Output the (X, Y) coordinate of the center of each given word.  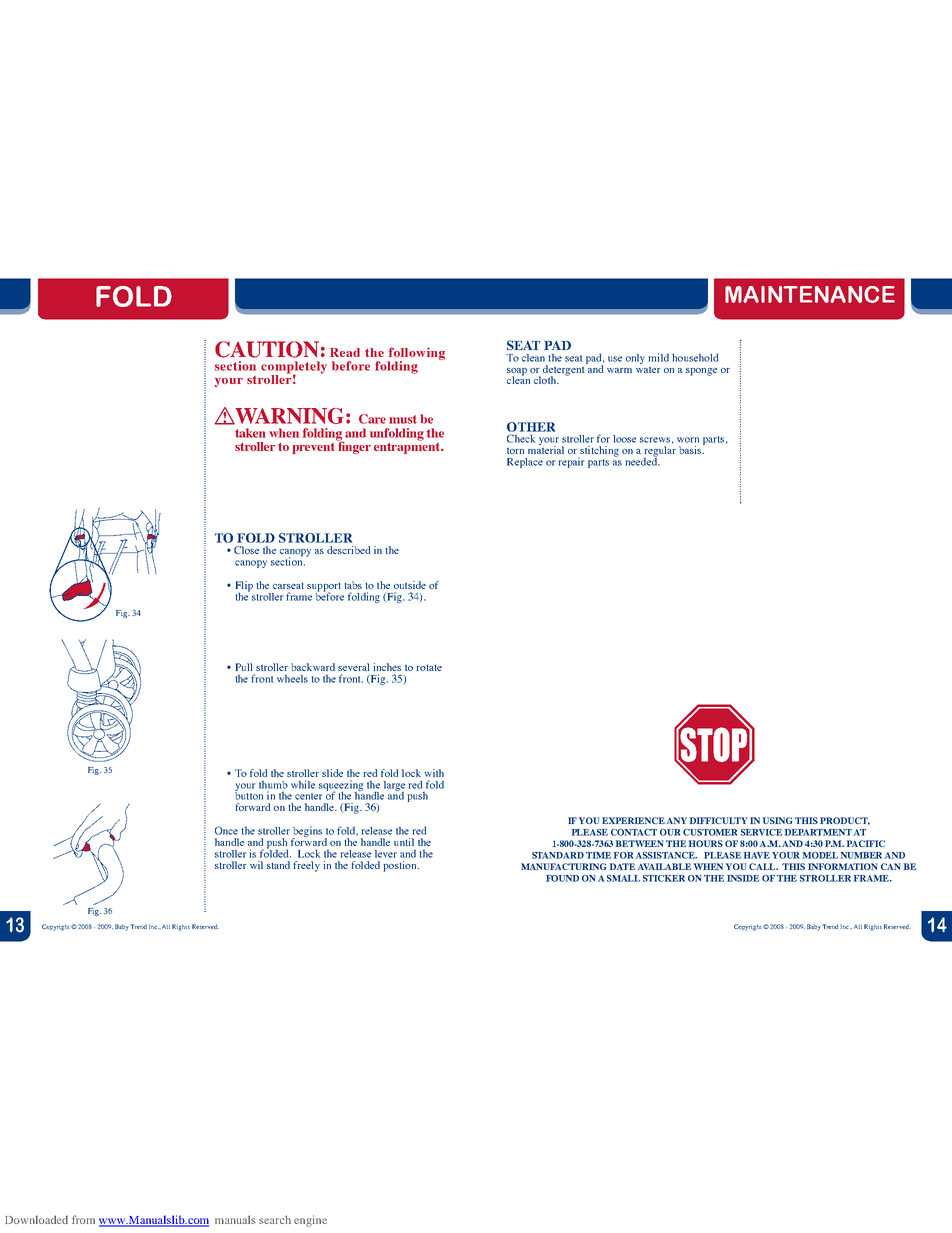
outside (410, 585)
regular (660, 452)
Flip (244, 587)
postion (401, 866)
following (416, 354)
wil (256, 865)
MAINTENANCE (810, 294)
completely (294, 368)
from (83, 1219)
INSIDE (743, 878)
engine (310, 1221)
